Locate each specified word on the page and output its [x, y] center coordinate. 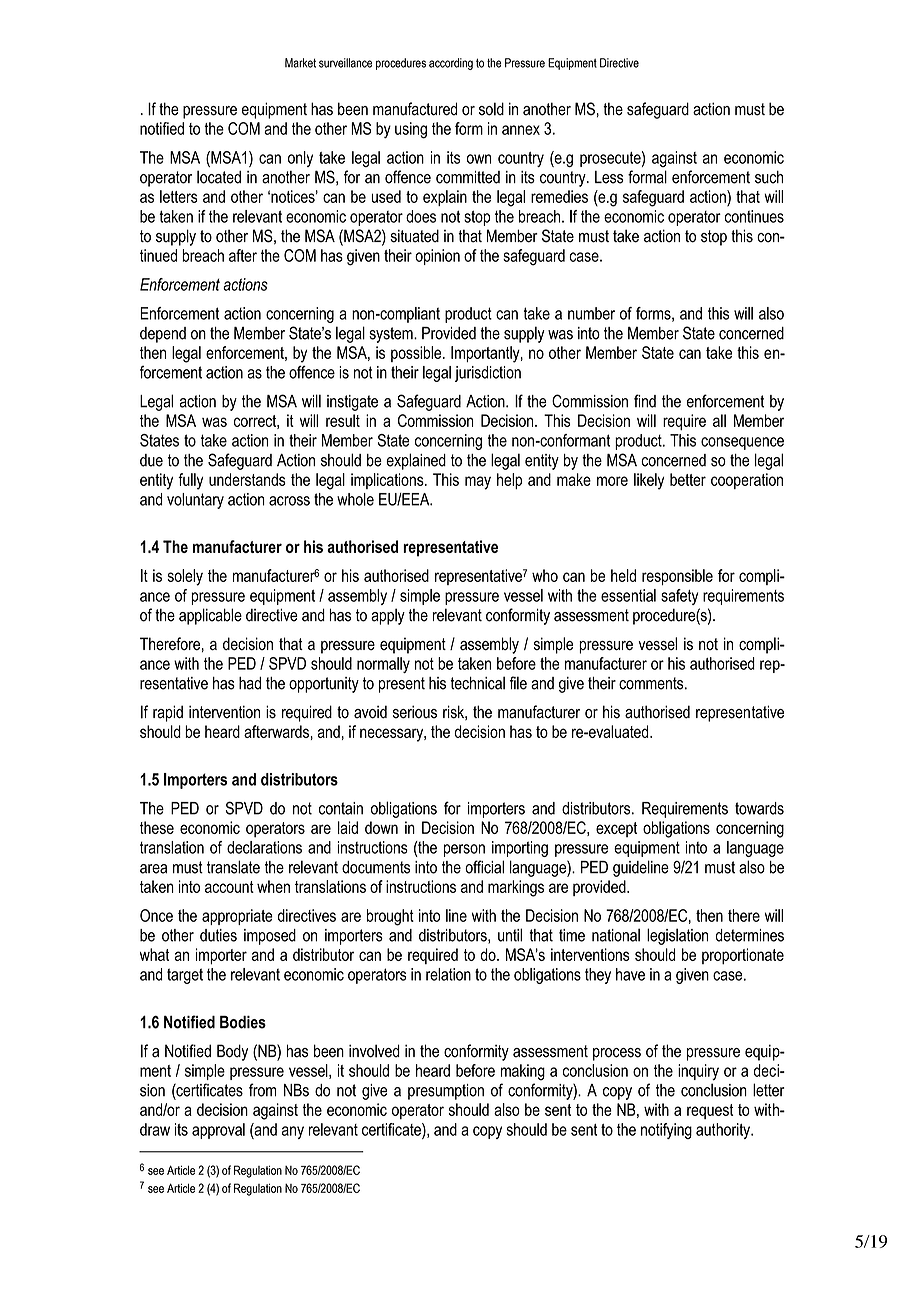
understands [247, 479]
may [478, 483]
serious [415, 712]
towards [759, 808]
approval [218, 1131]
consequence [742, 443]
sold [491, 109]
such [769, 177]
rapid [168, 713]
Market [300, 63]
